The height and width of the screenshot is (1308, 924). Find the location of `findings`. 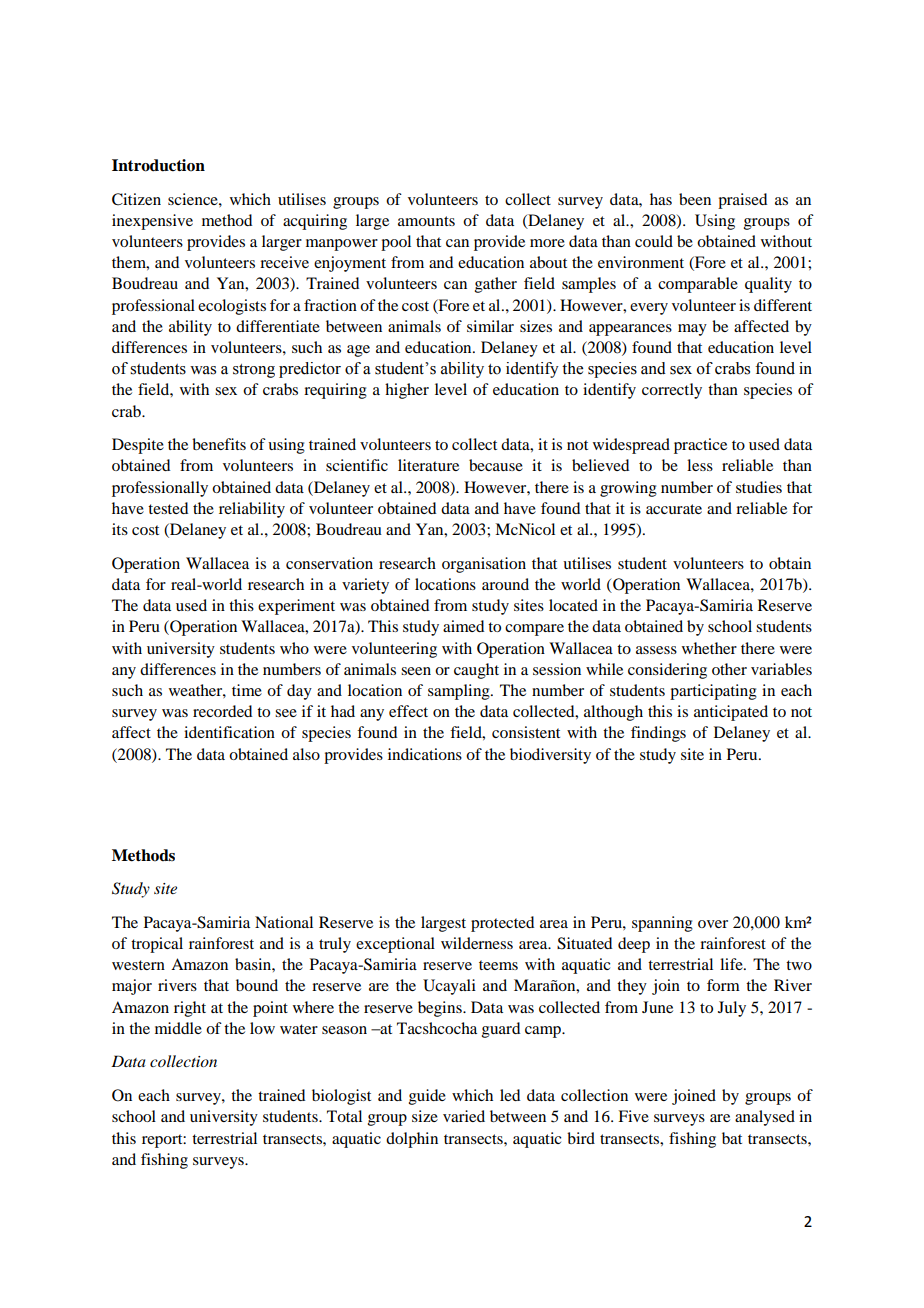

findings is located at coordinates (658, 734).
